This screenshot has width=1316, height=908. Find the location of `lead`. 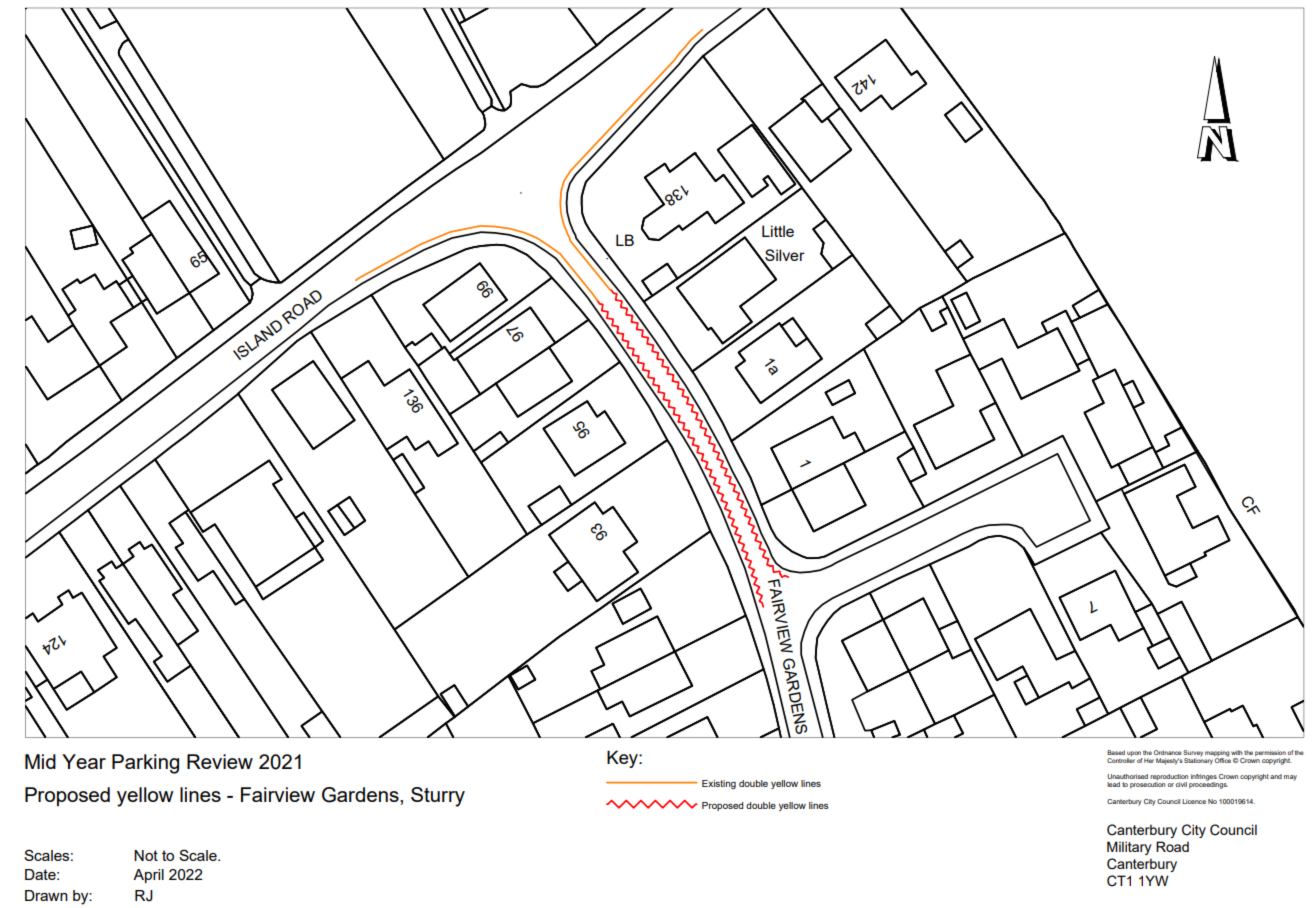

lead is located at coordinates (1113, 784).
